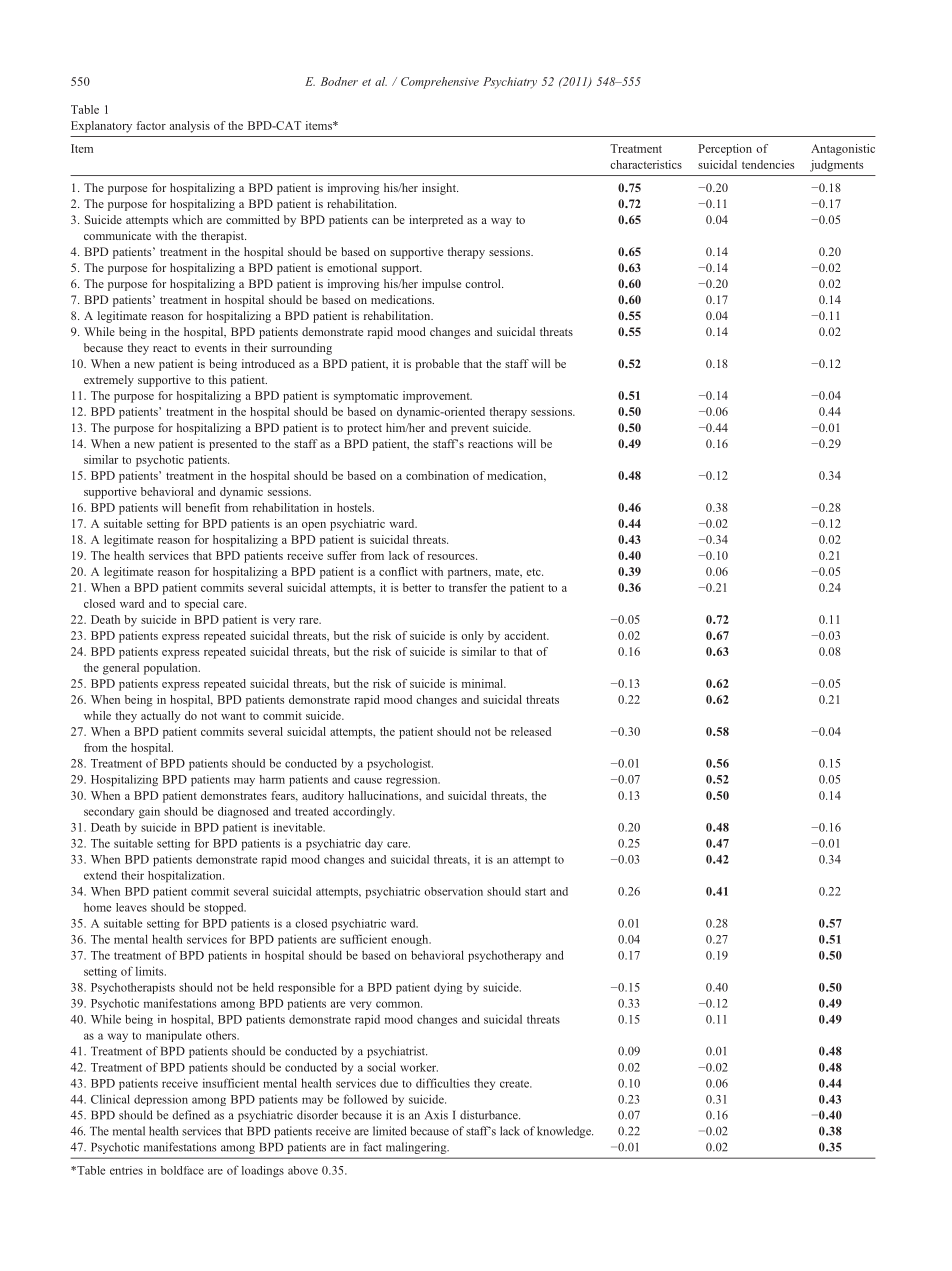 This screenshot has width=952, height=1271. What do you see at coordinates (535, 892) in the screenshot?
I see `start` at bounding box center [535, 892].
